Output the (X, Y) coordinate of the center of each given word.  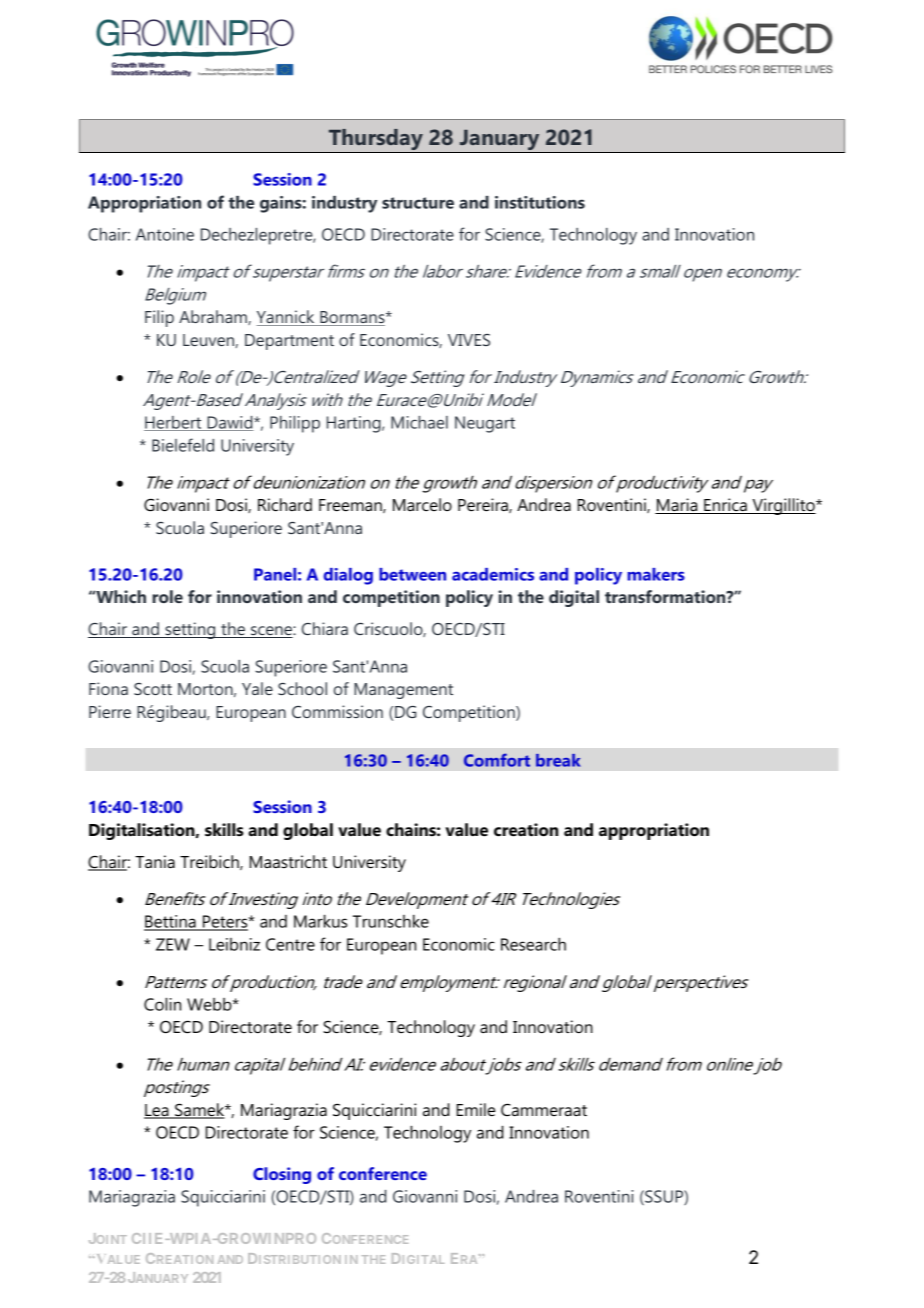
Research (533, 944)
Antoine (165, 234)
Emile (476, 1109)
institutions (540, 202)
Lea (157, 1111)
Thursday (375, 141)
